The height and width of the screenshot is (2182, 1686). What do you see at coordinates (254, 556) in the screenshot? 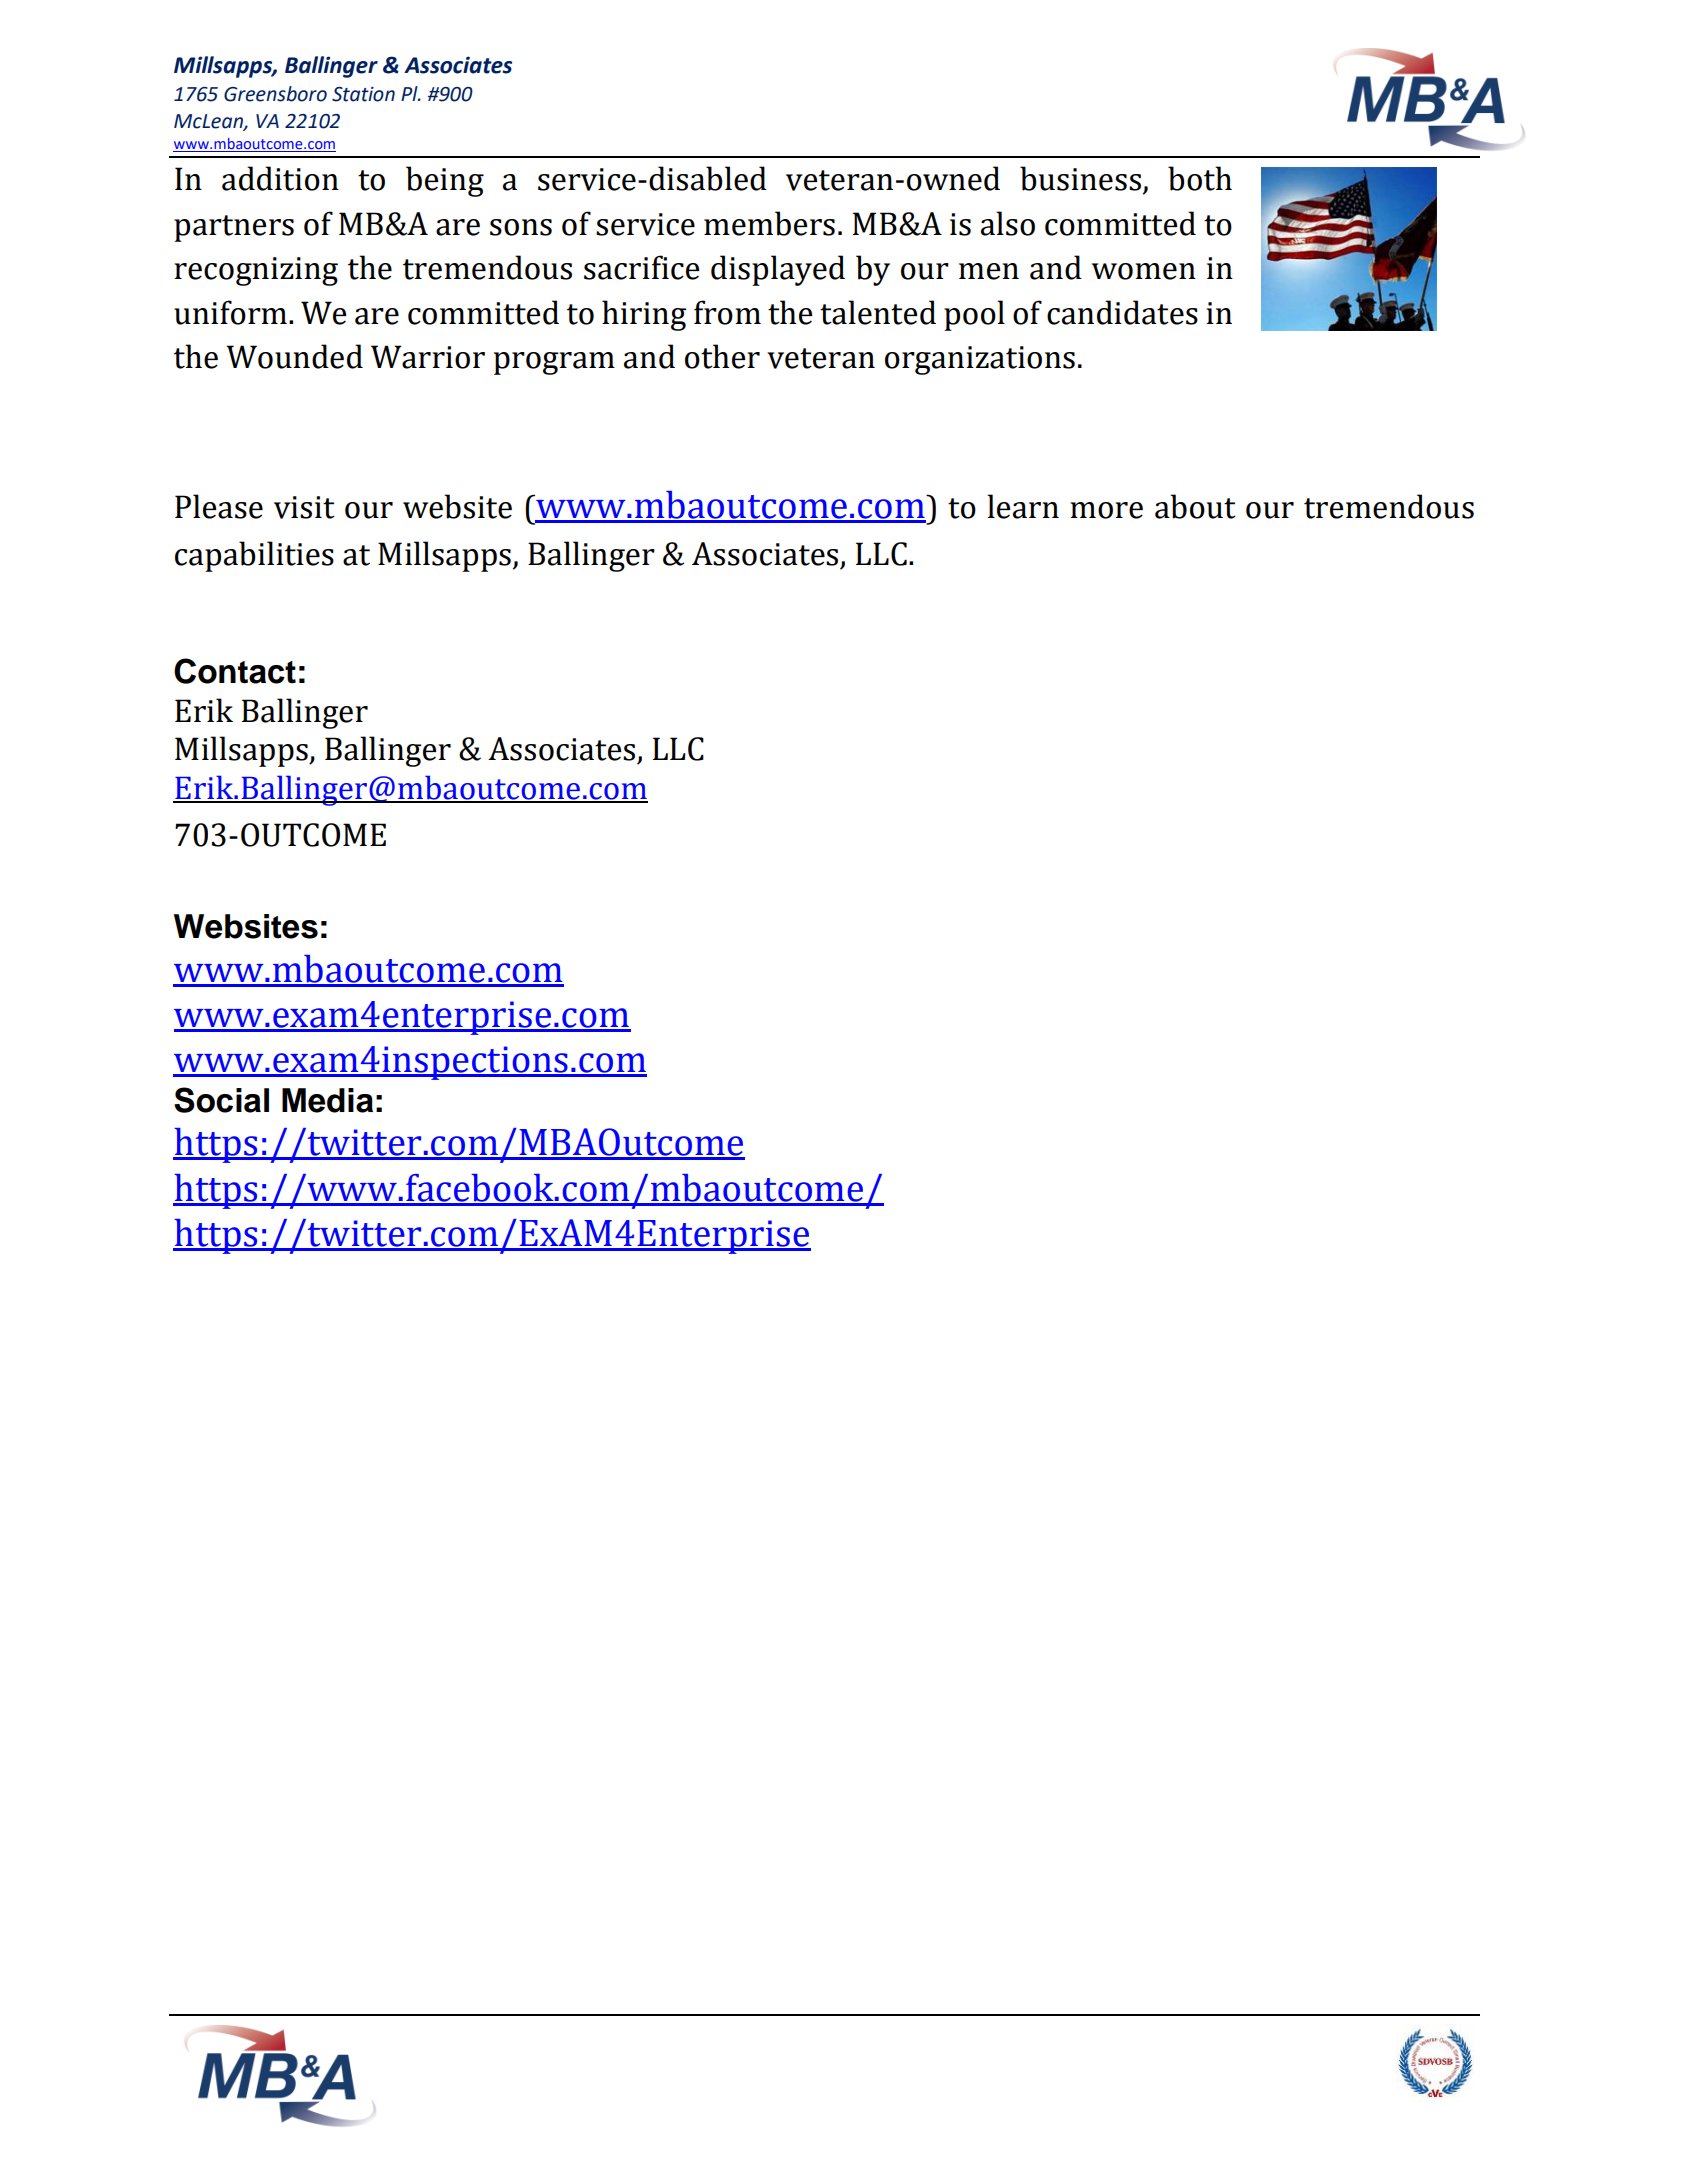
I see `capabilities` at bounding box center [254, 556].
